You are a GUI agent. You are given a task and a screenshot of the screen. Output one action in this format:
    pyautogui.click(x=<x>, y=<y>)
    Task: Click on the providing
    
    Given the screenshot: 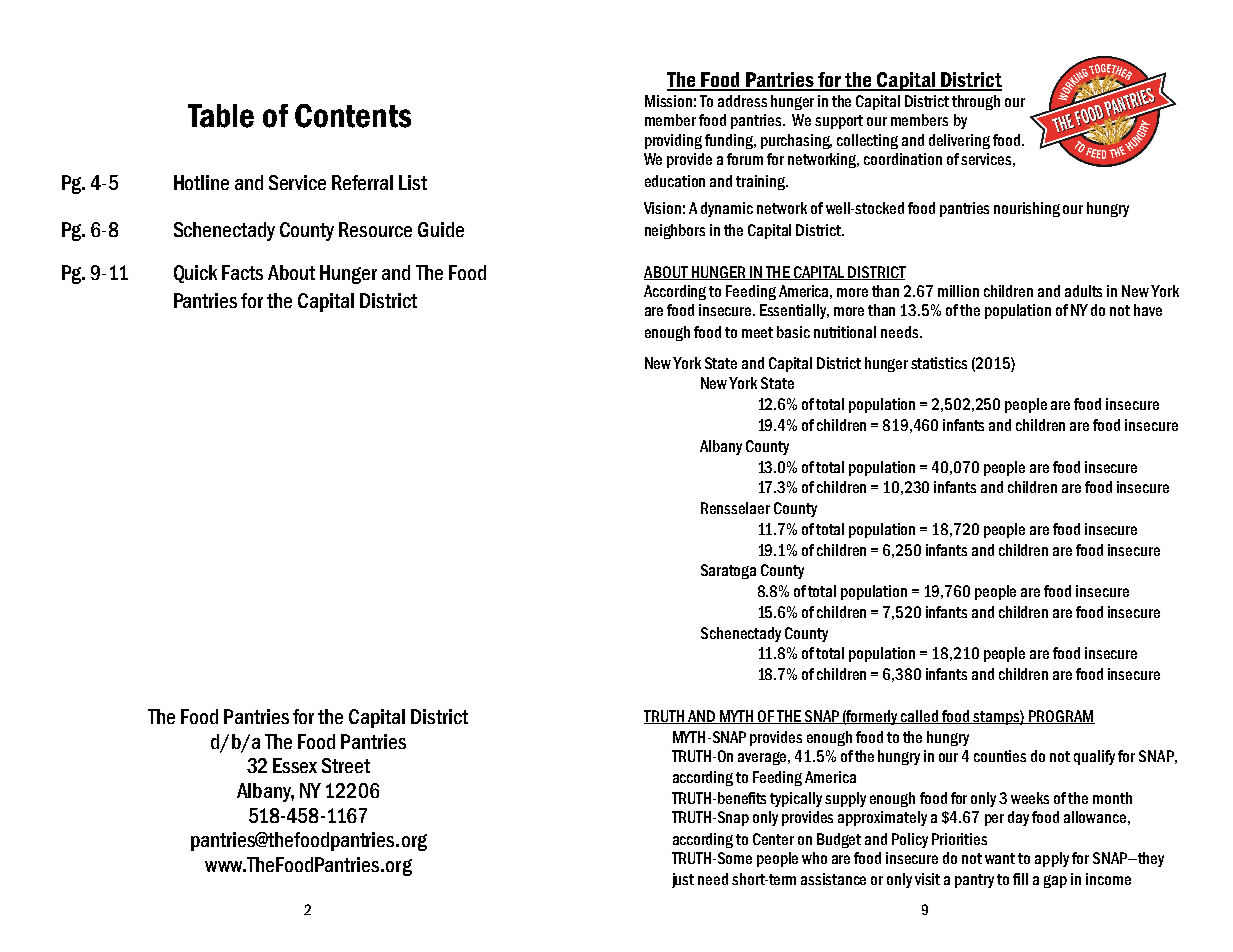 What is the action you would take?
    pyautogui.click(x=673, y=141)
